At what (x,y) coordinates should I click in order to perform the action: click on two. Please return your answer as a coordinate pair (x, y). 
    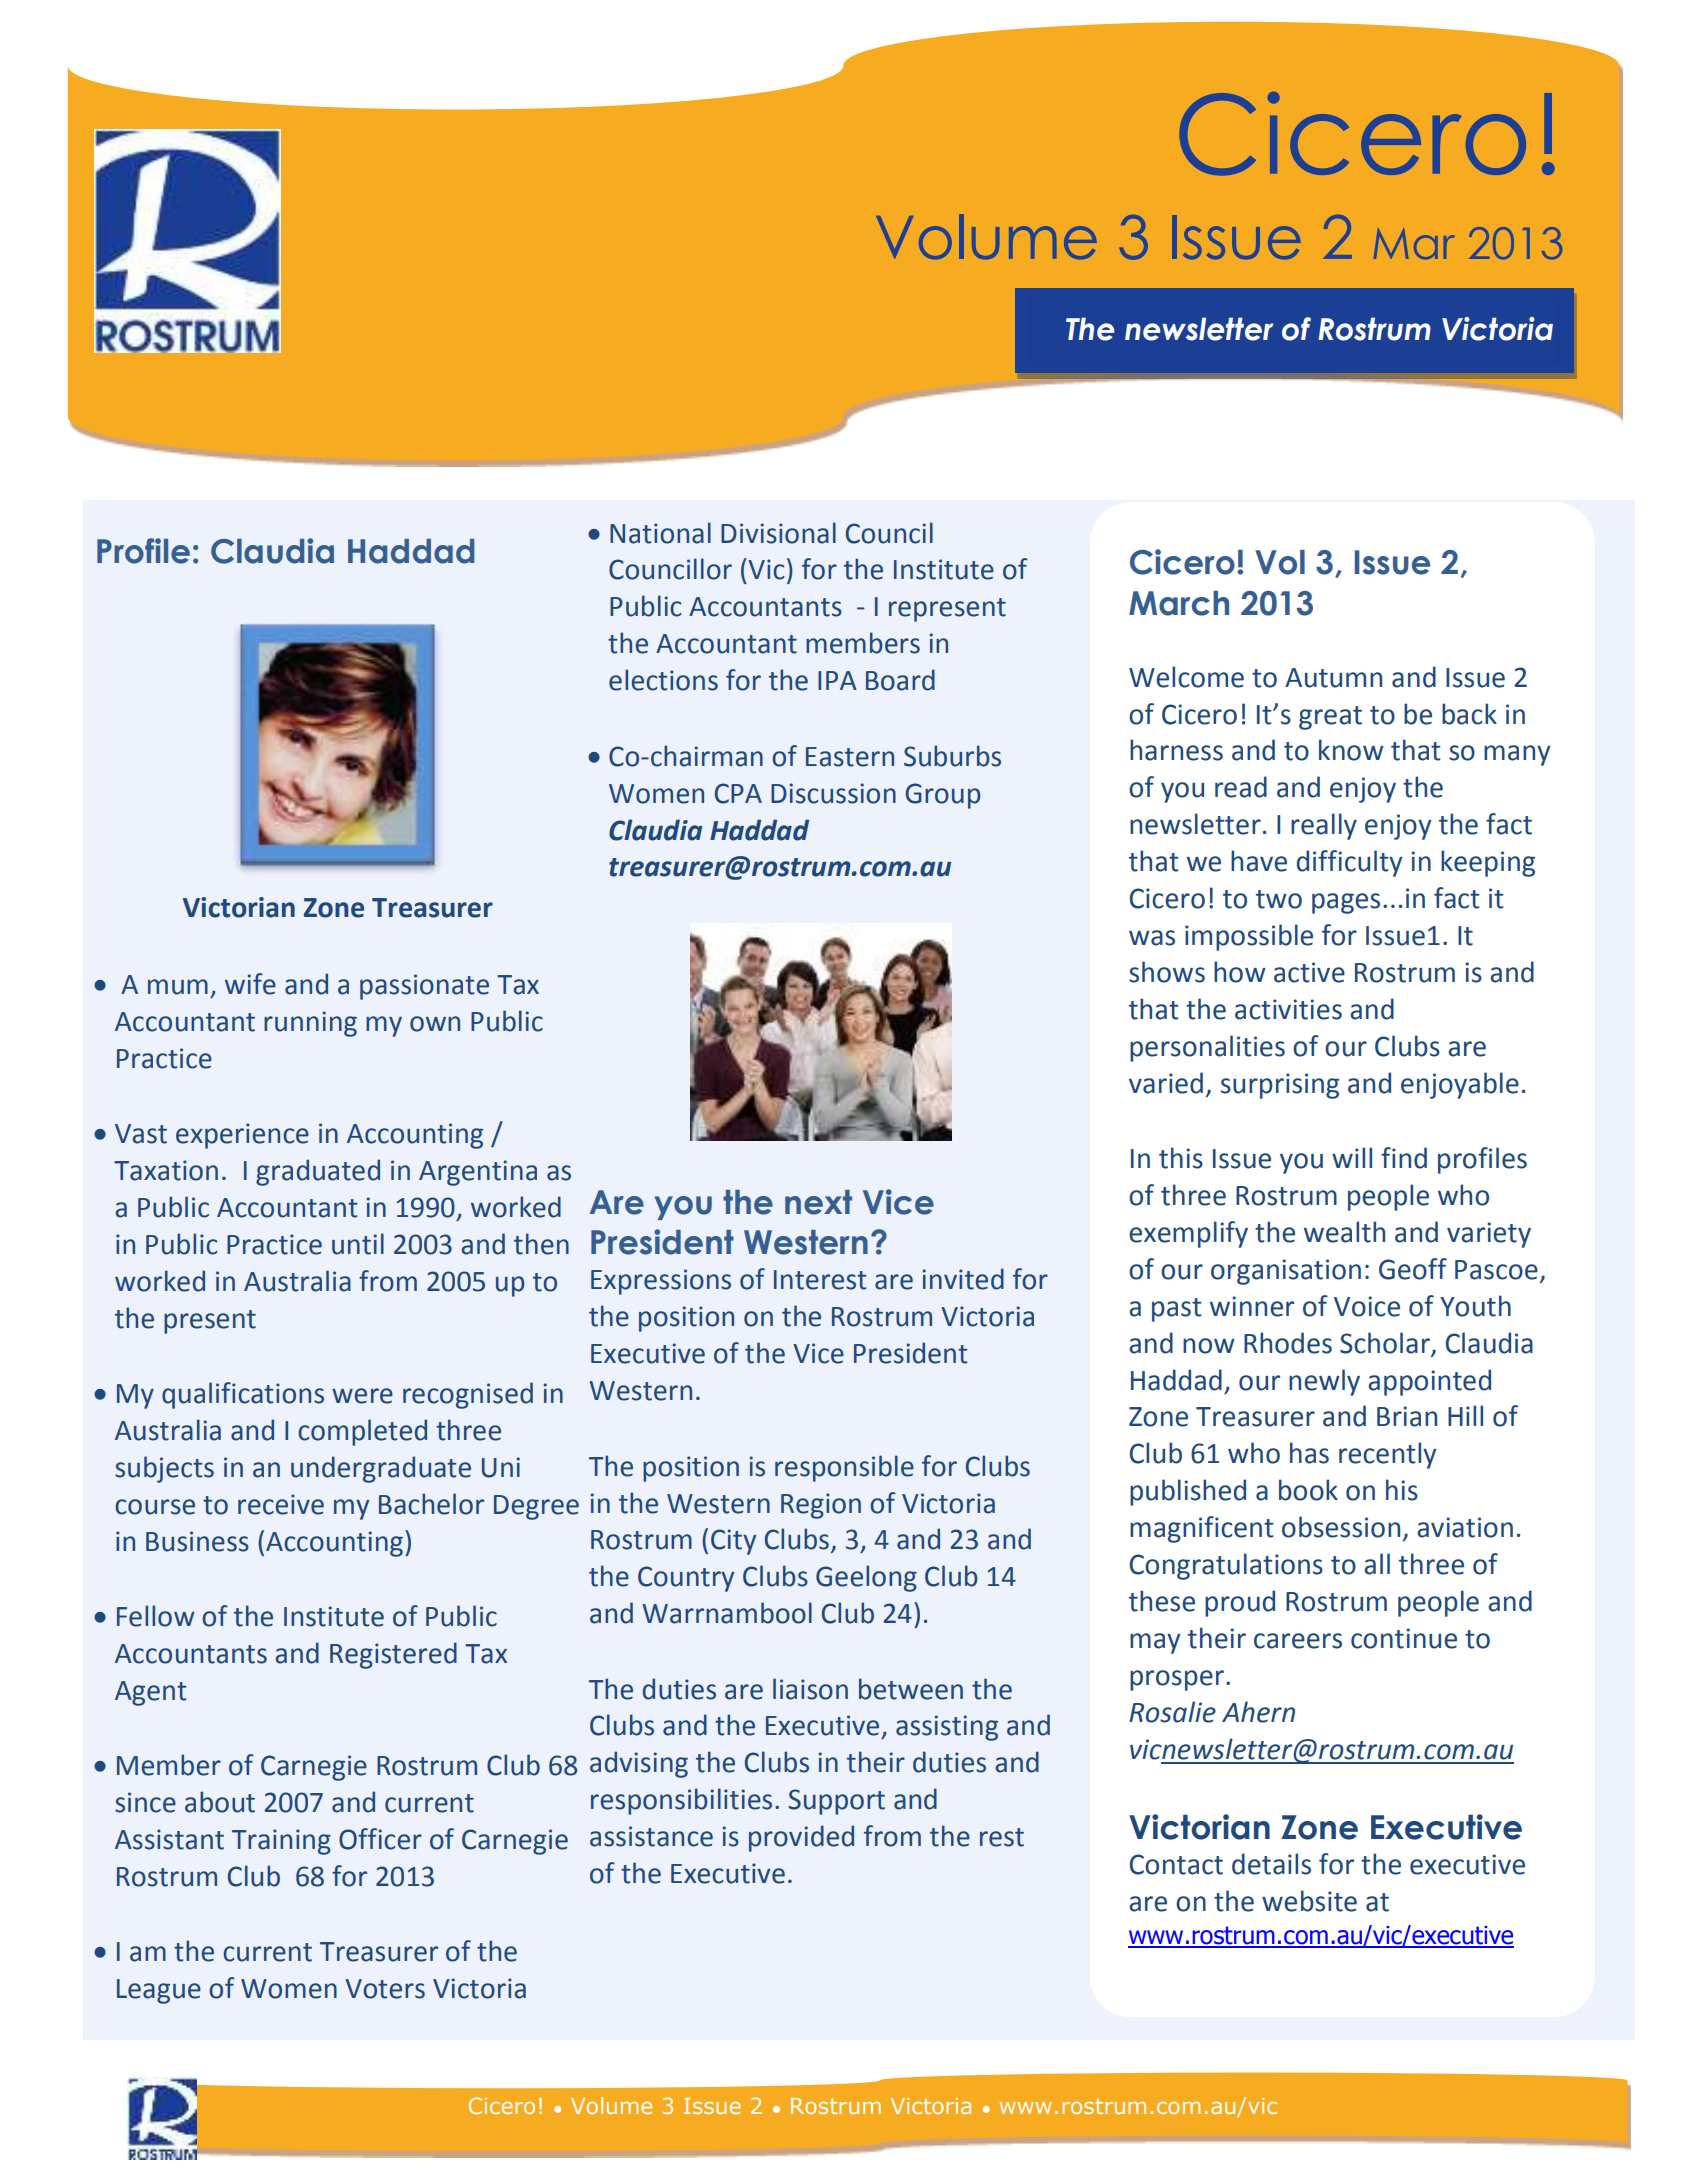
    Looking at the image, I should click on (1279, 899).
